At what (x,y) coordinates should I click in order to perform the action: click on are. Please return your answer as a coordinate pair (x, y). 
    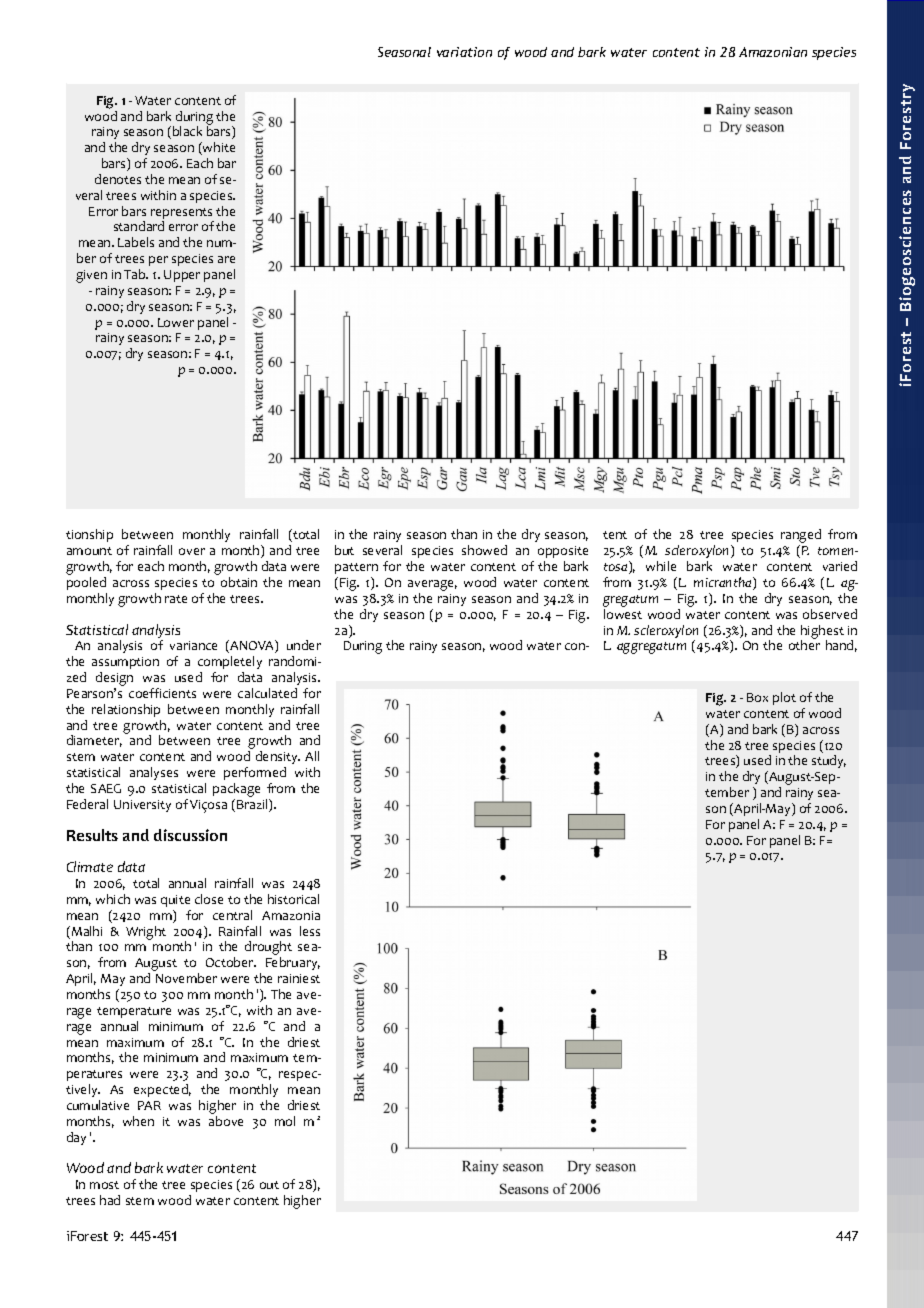
    Looking at the image, I should click on (226, 259).
